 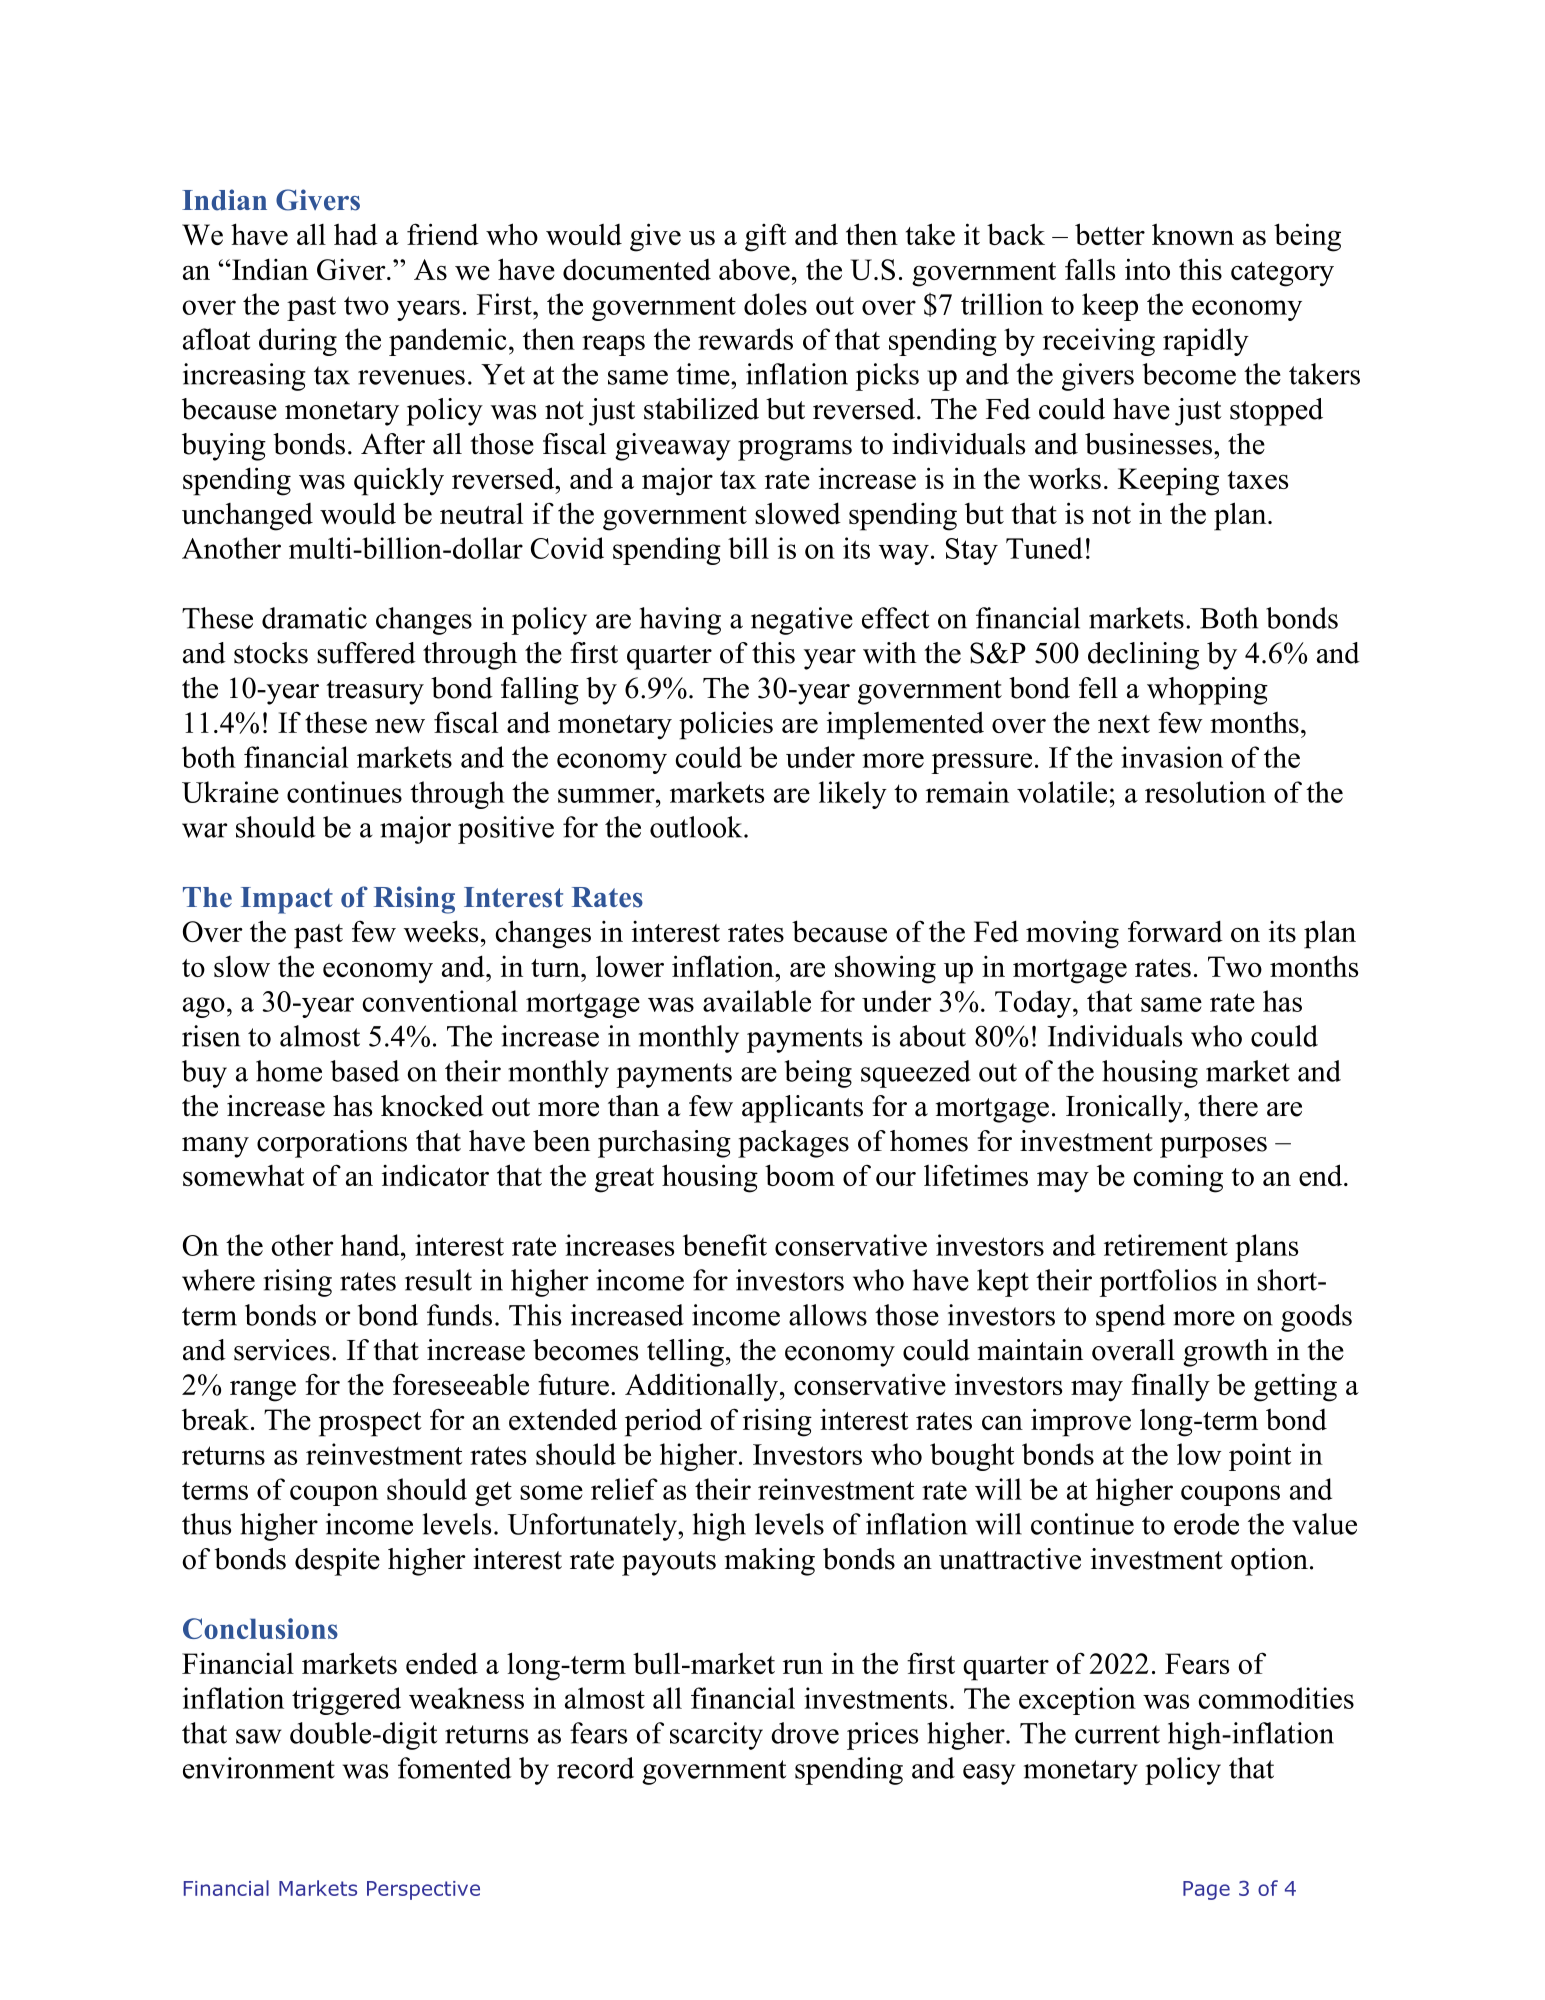 What do you see at coordinates (754, 269) in the image?
I see `above` at bounding box center [754, 269].
